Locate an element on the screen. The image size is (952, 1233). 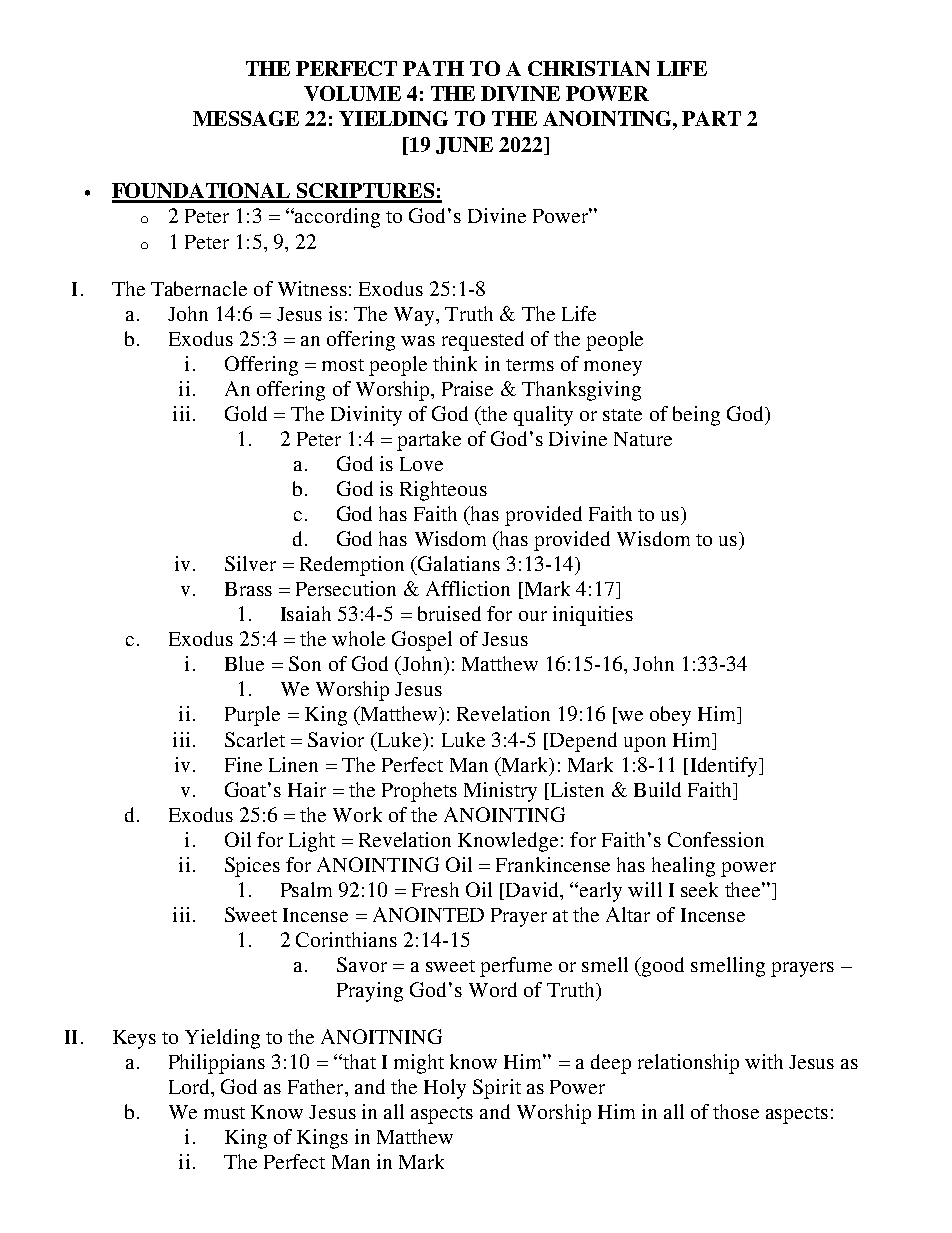
Brass is located at coordinates (248, 589).
